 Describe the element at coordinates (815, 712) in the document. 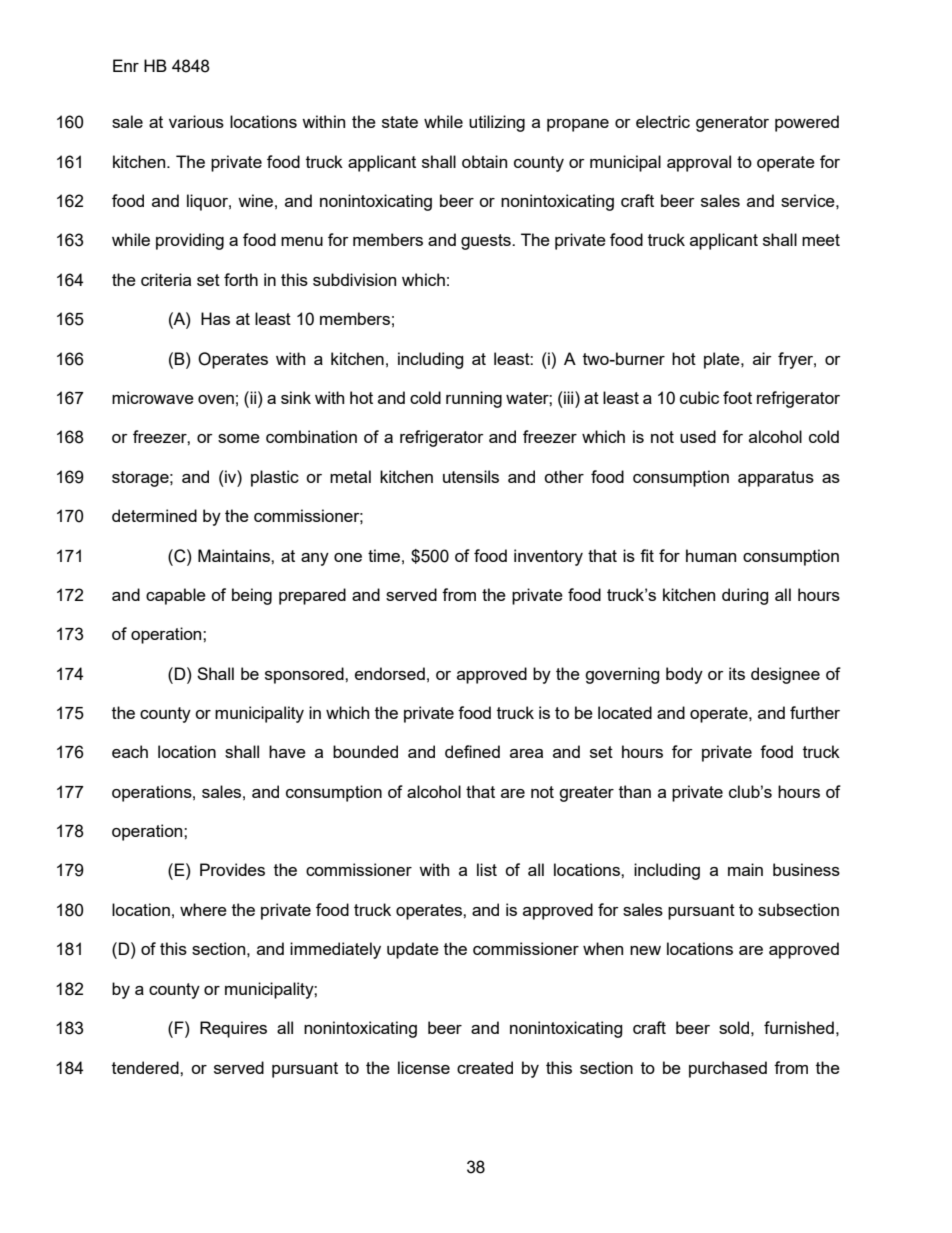

I see `further` at that location.
